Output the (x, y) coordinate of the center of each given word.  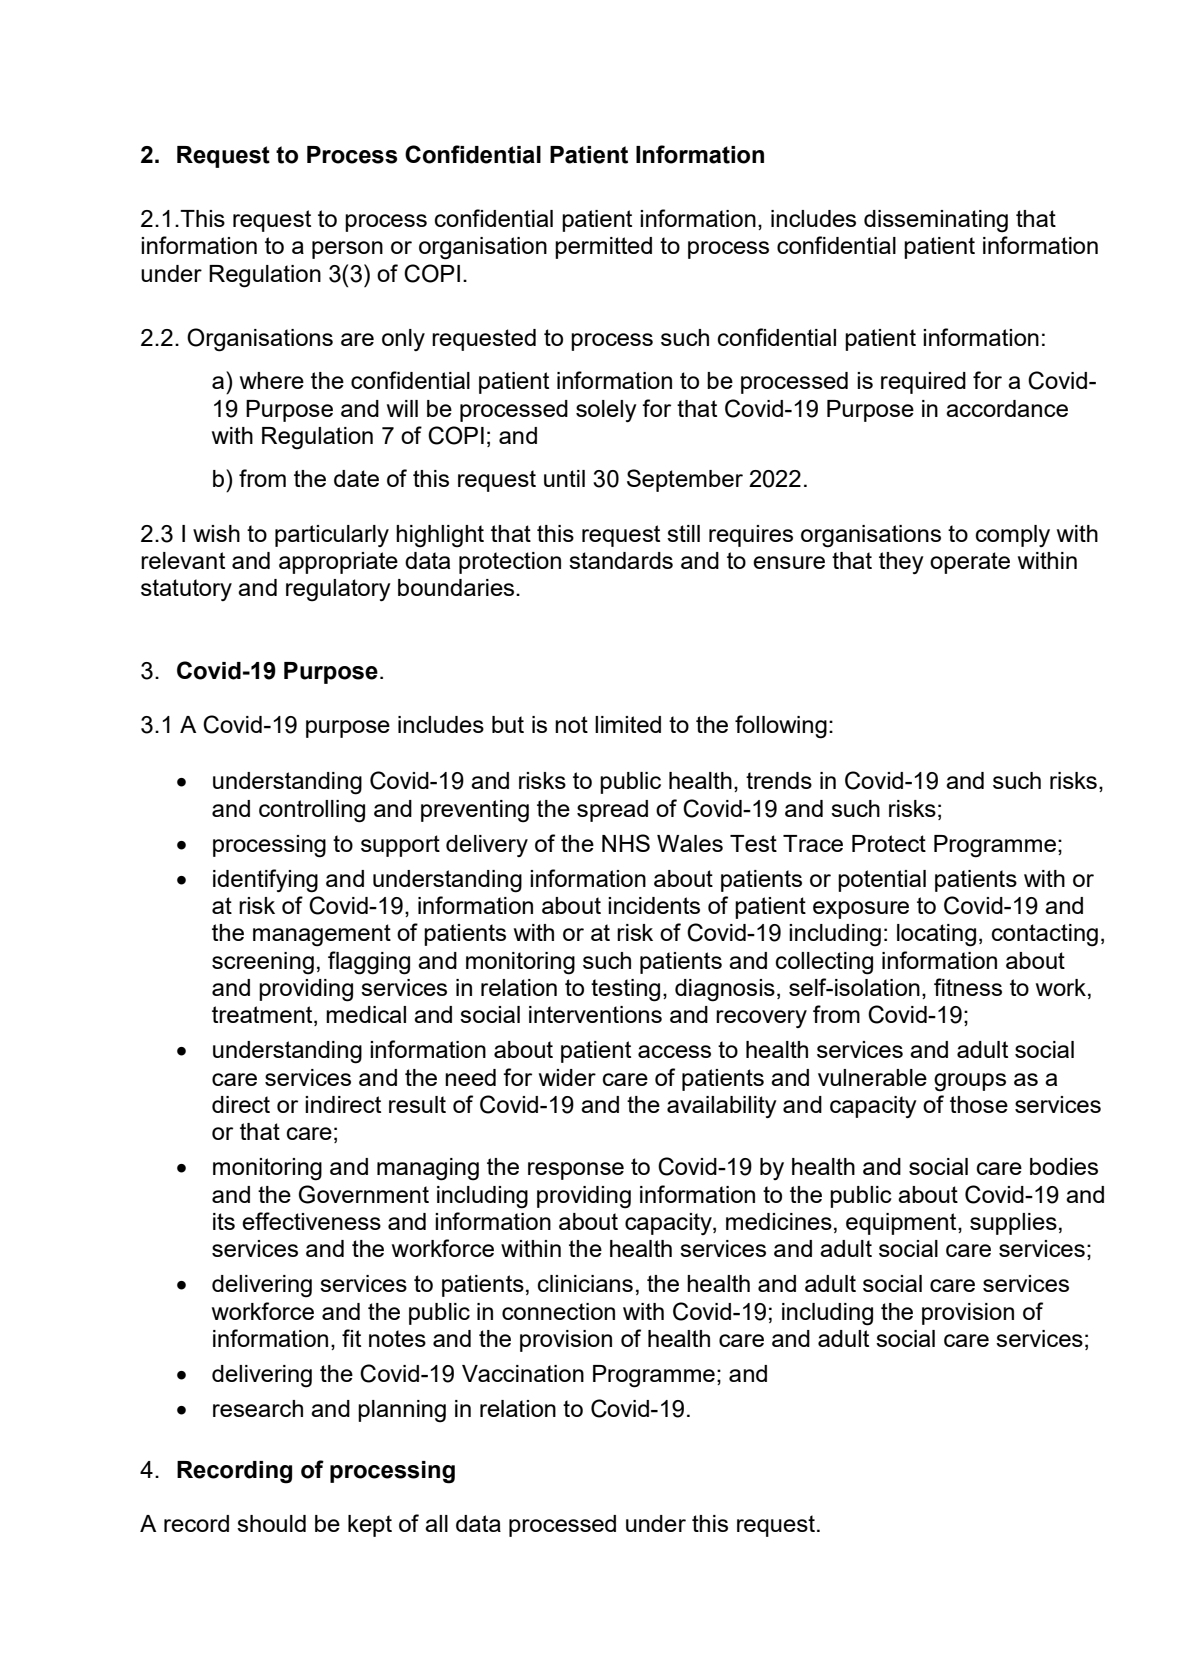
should (271, 1523)
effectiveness (311, 1221)
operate (970, 563)
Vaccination (523, 1373)
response (576, 1171)
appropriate (338, 563)
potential (882, 881)
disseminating (936, 221)
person (347, 250)
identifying (265, 881)
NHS (626, 843)
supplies (1013, 1224)
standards (621, 560)
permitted (603, 248)
